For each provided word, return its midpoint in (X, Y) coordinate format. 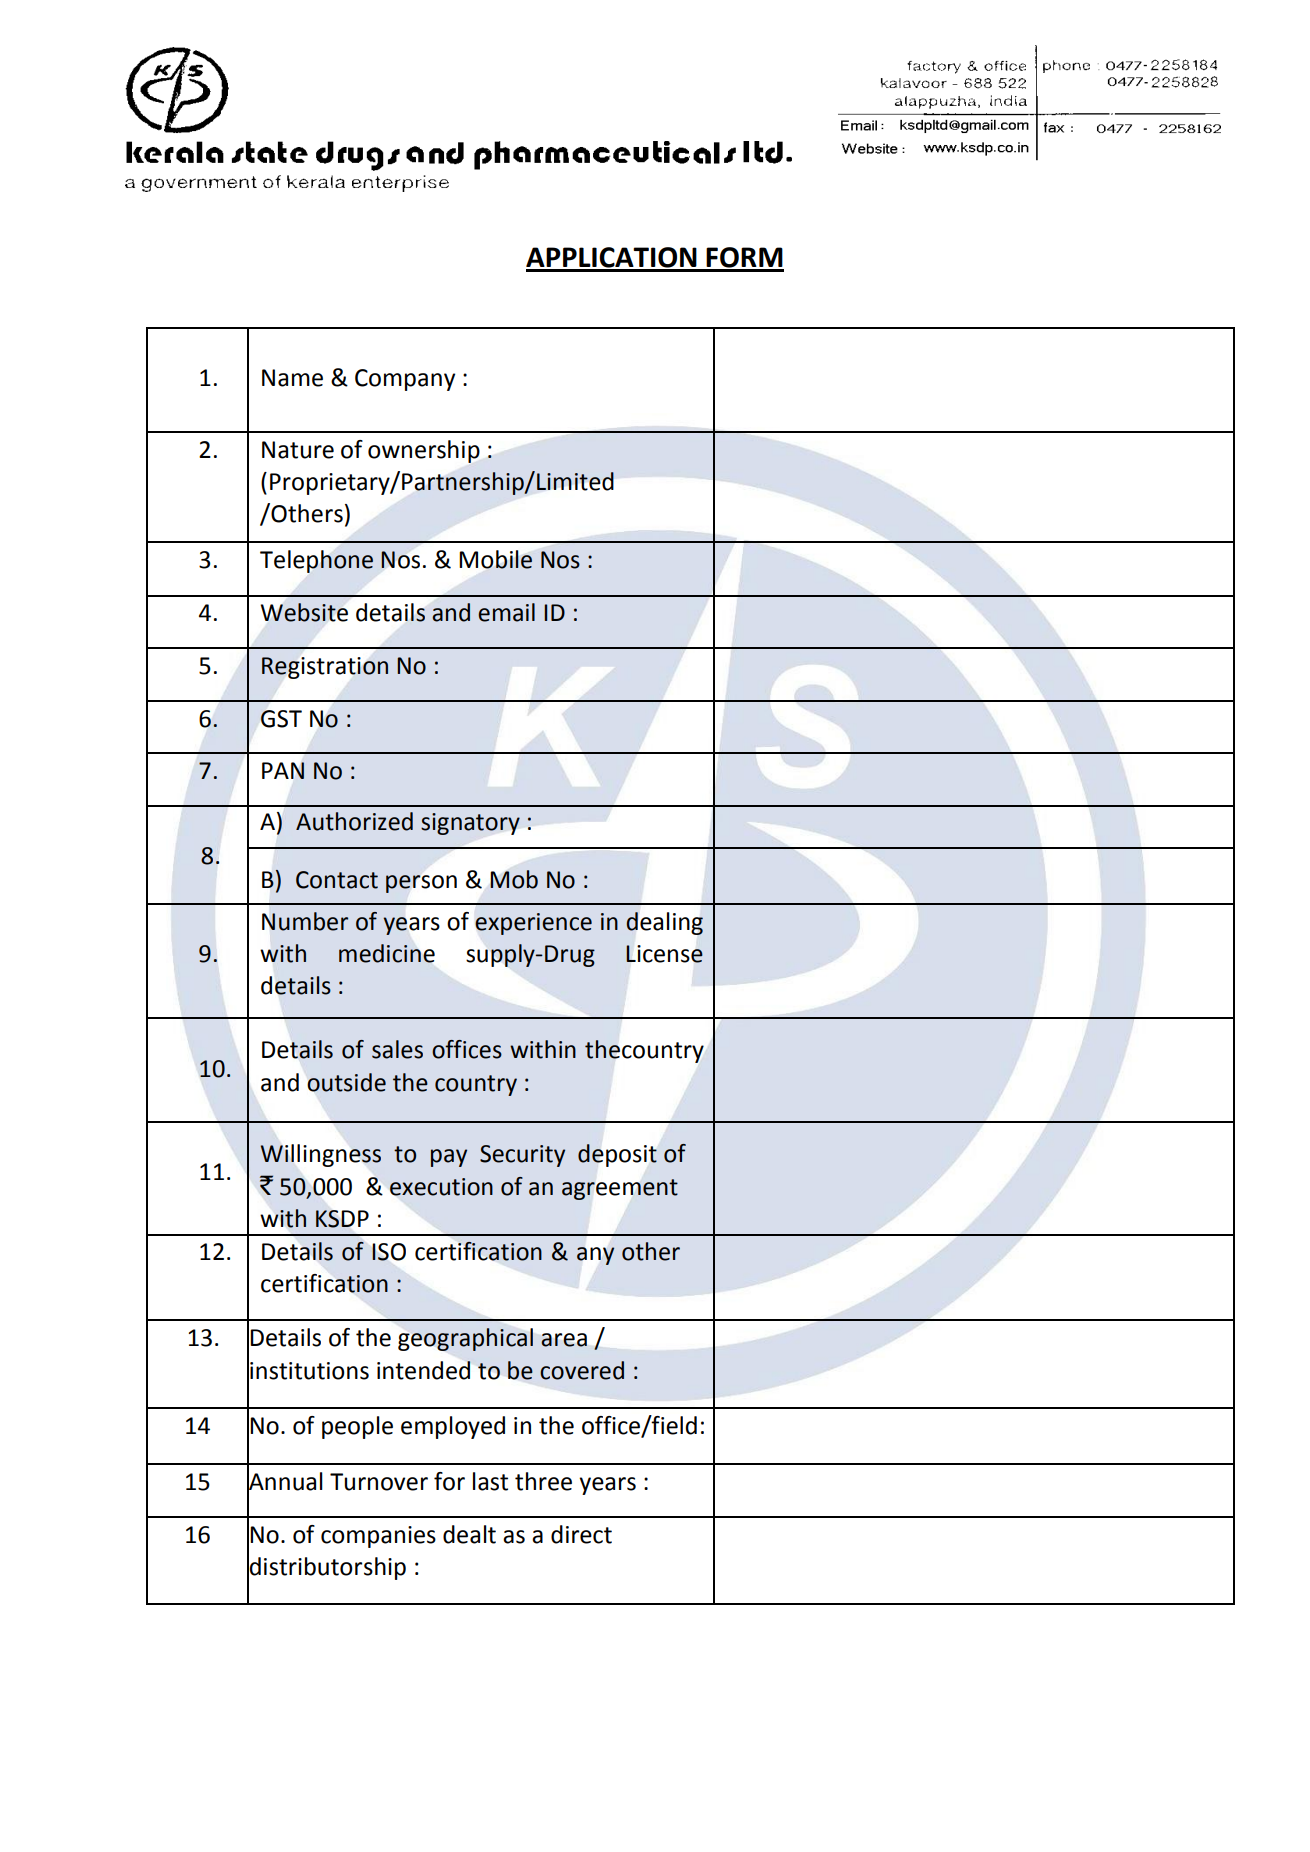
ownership (424, 451)
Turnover (379, 1482)
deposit (617, 1155)
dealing (664, 923)
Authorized (354, 821)
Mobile (495, 559)
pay (449, 1158)
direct (581, 1534)
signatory (470, 824)
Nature (298, 450)
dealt (469, 1534)
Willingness (320, 1155)
